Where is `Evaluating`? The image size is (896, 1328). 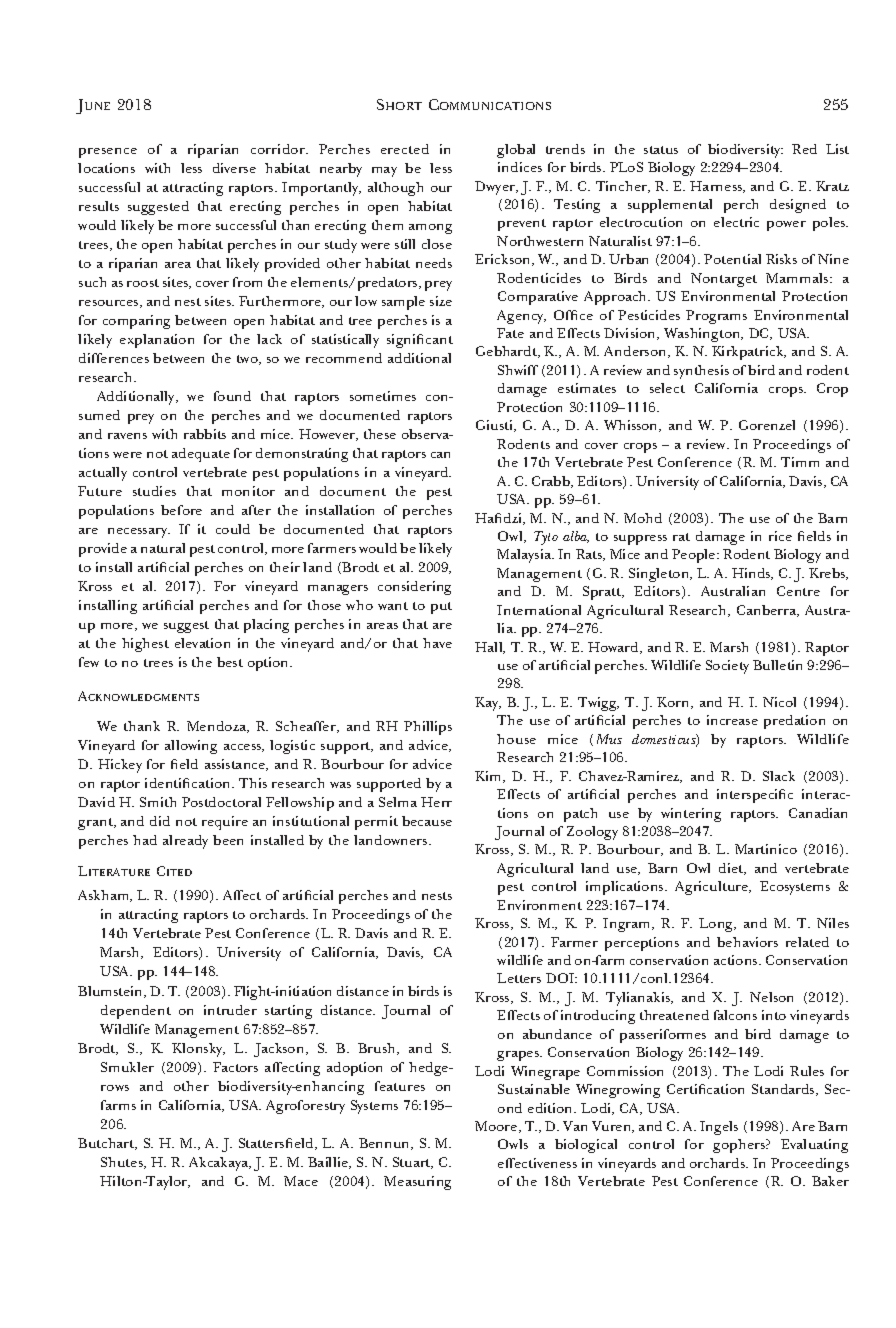 Evaluating is located at coordinates (814, 1146).
